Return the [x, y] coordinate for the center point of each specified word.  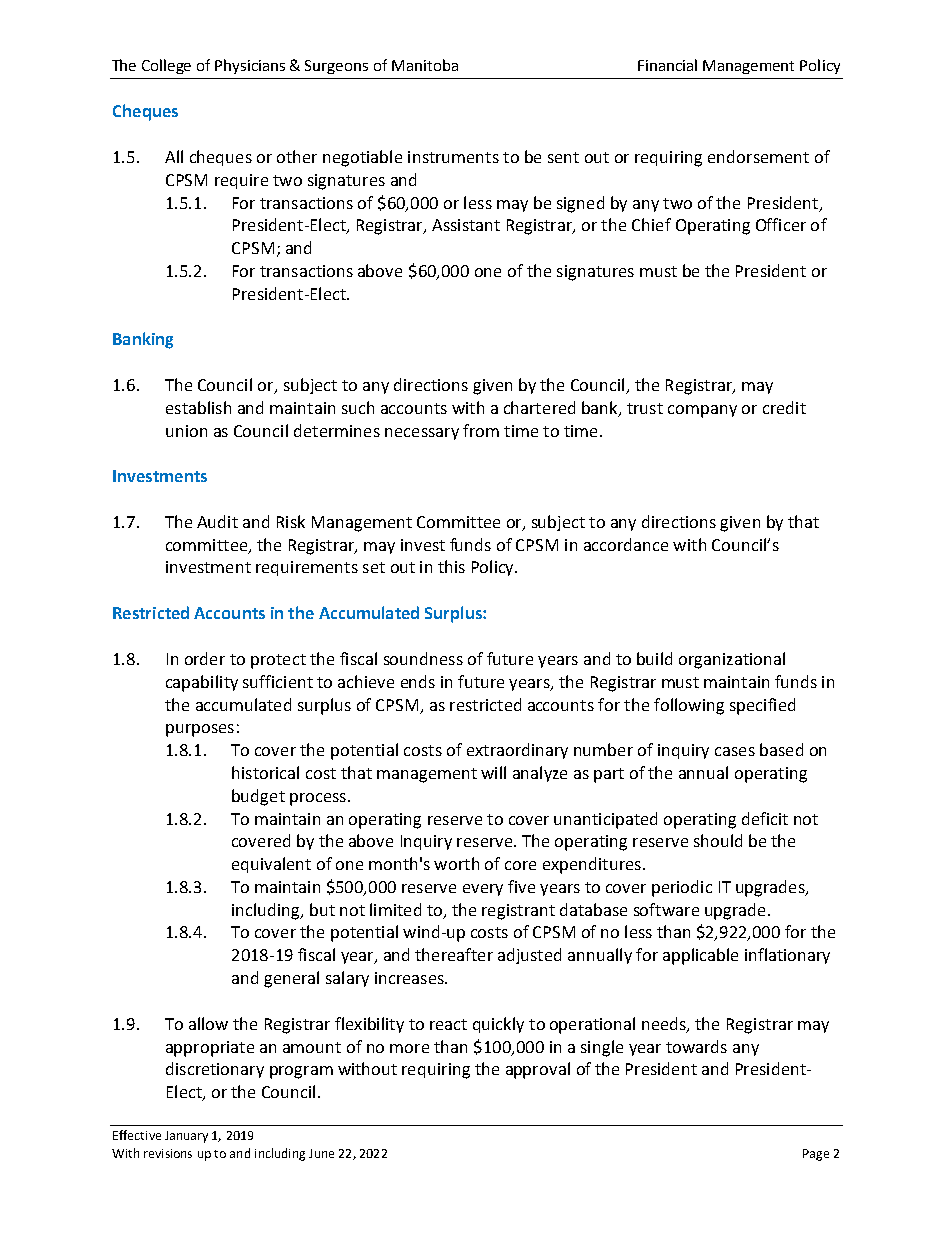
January [186, 1137]
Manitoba [425, 65]
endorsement [758, 156]
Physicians [250, 66]
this [451, 566]
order [205, 658]
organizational [732, 660]
